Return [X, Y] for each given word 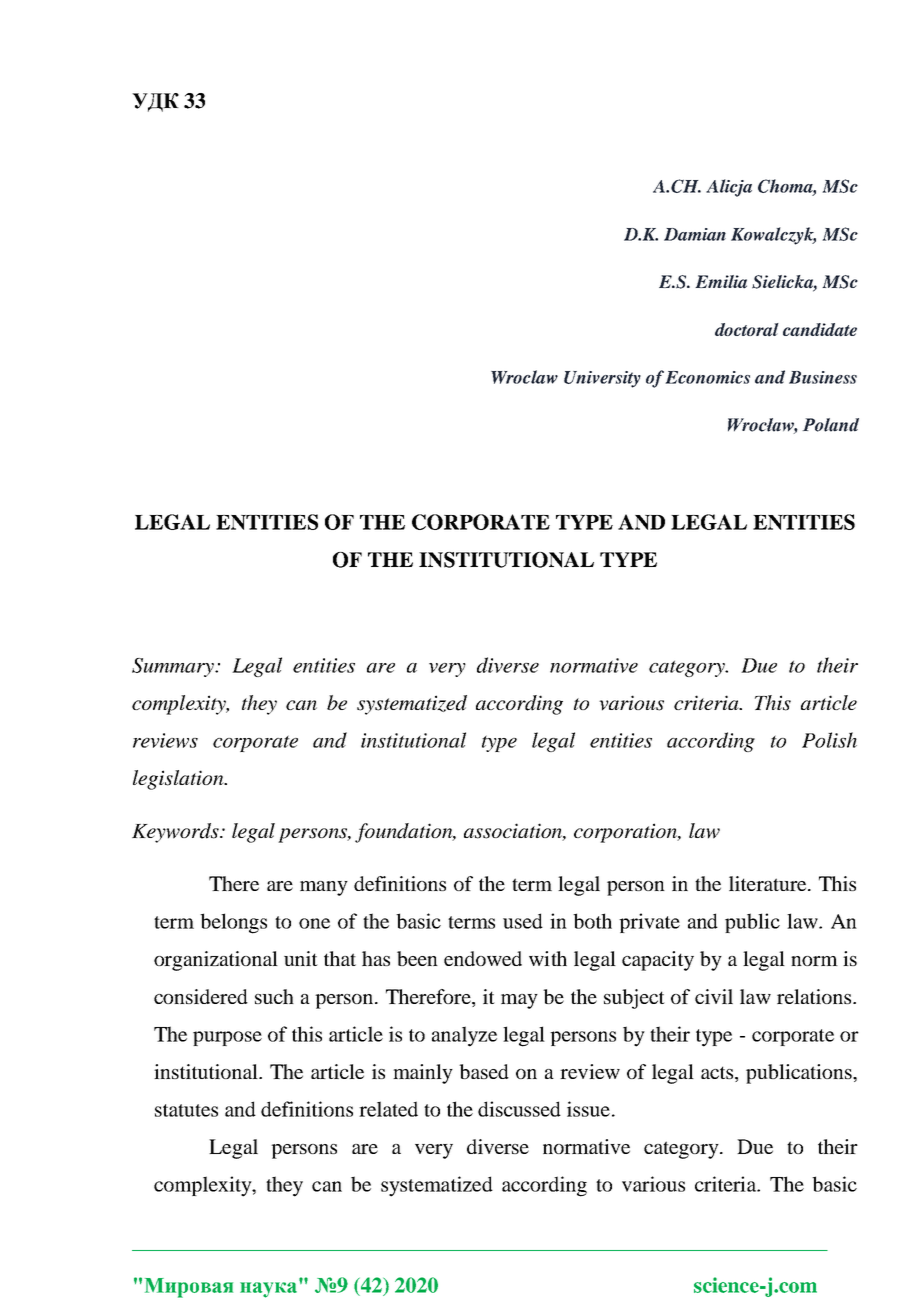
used [523, 921]
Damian [695, 234]
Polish [829, 740]
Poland [831, 425]
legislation [179, 780]
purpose [227, 1038]
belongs [233, 923]
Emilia [721, 282]
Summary [174, 667]
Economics [707, 377]
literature [769, 883]
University [602, 379]
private [649, 923]
